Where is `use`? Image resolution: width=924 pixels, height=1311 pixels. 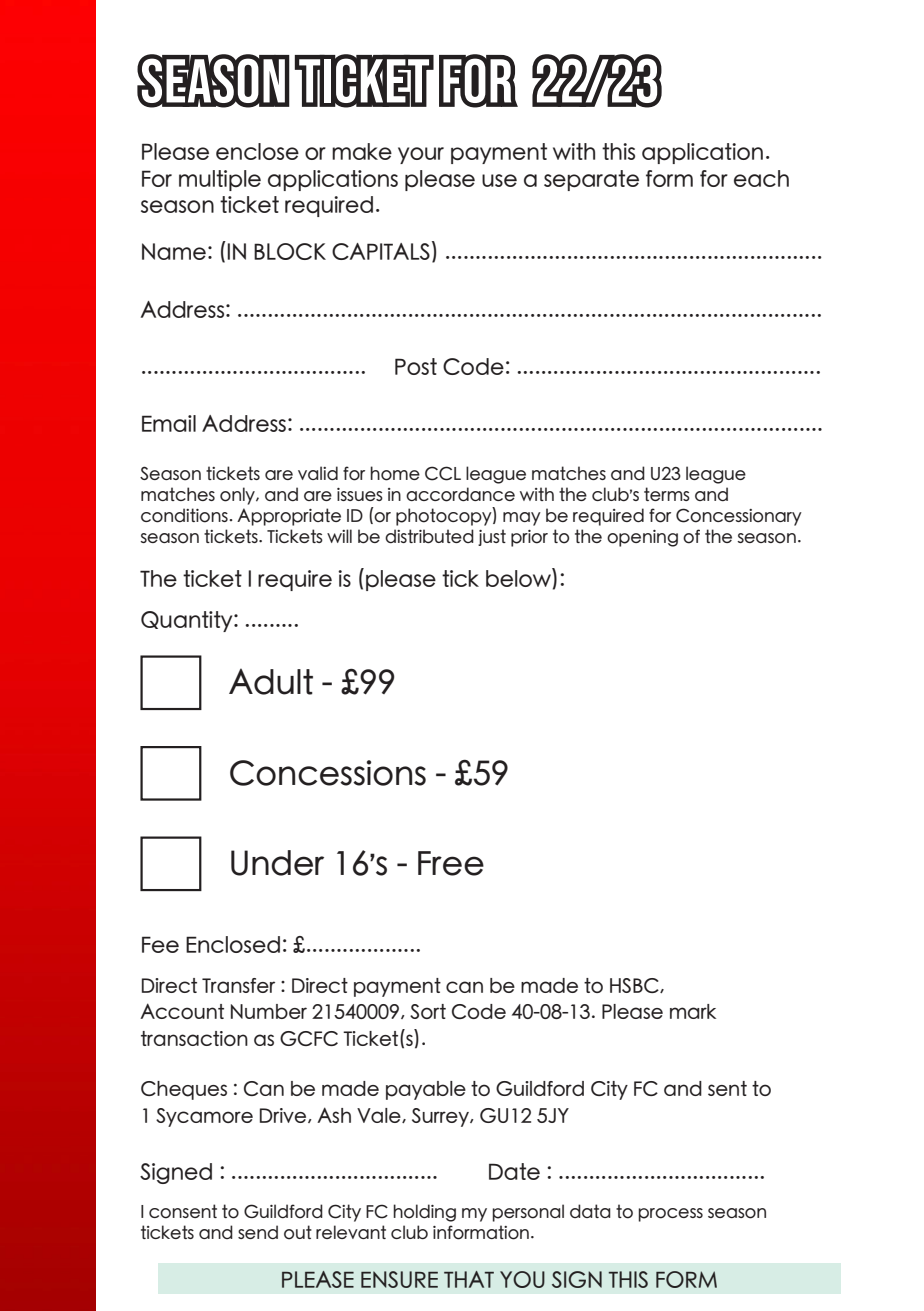
use is located at coordinates (499, 180).
